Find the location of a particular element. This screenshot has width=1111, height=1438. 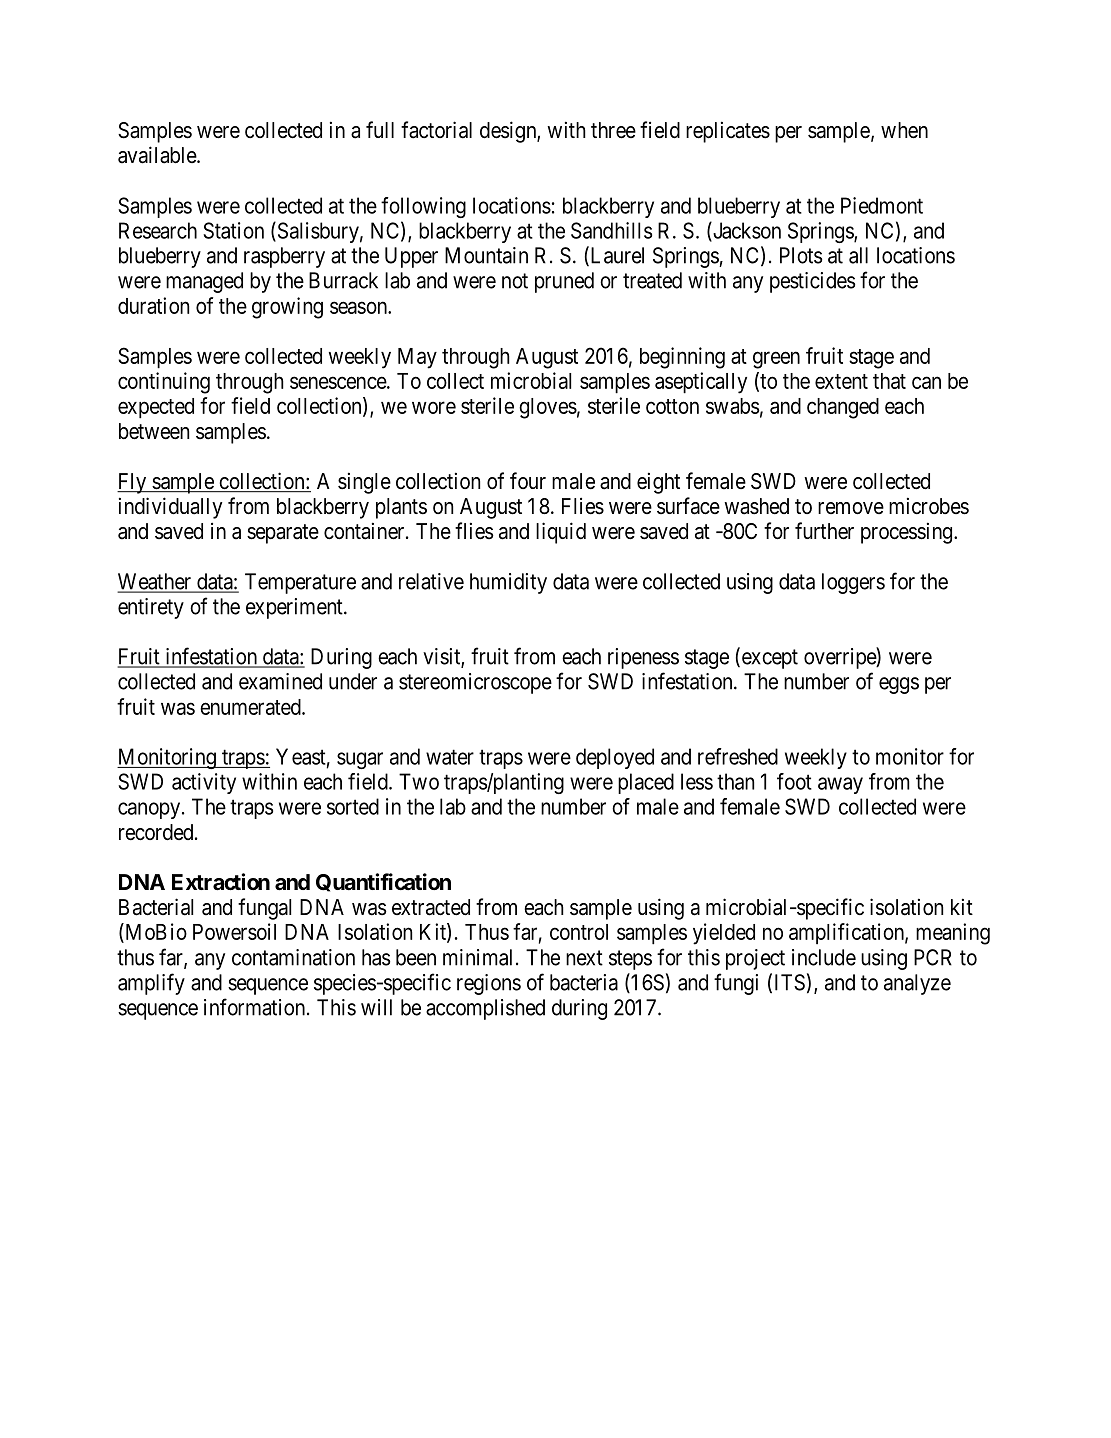

three is located at coordinates (613, 130).
